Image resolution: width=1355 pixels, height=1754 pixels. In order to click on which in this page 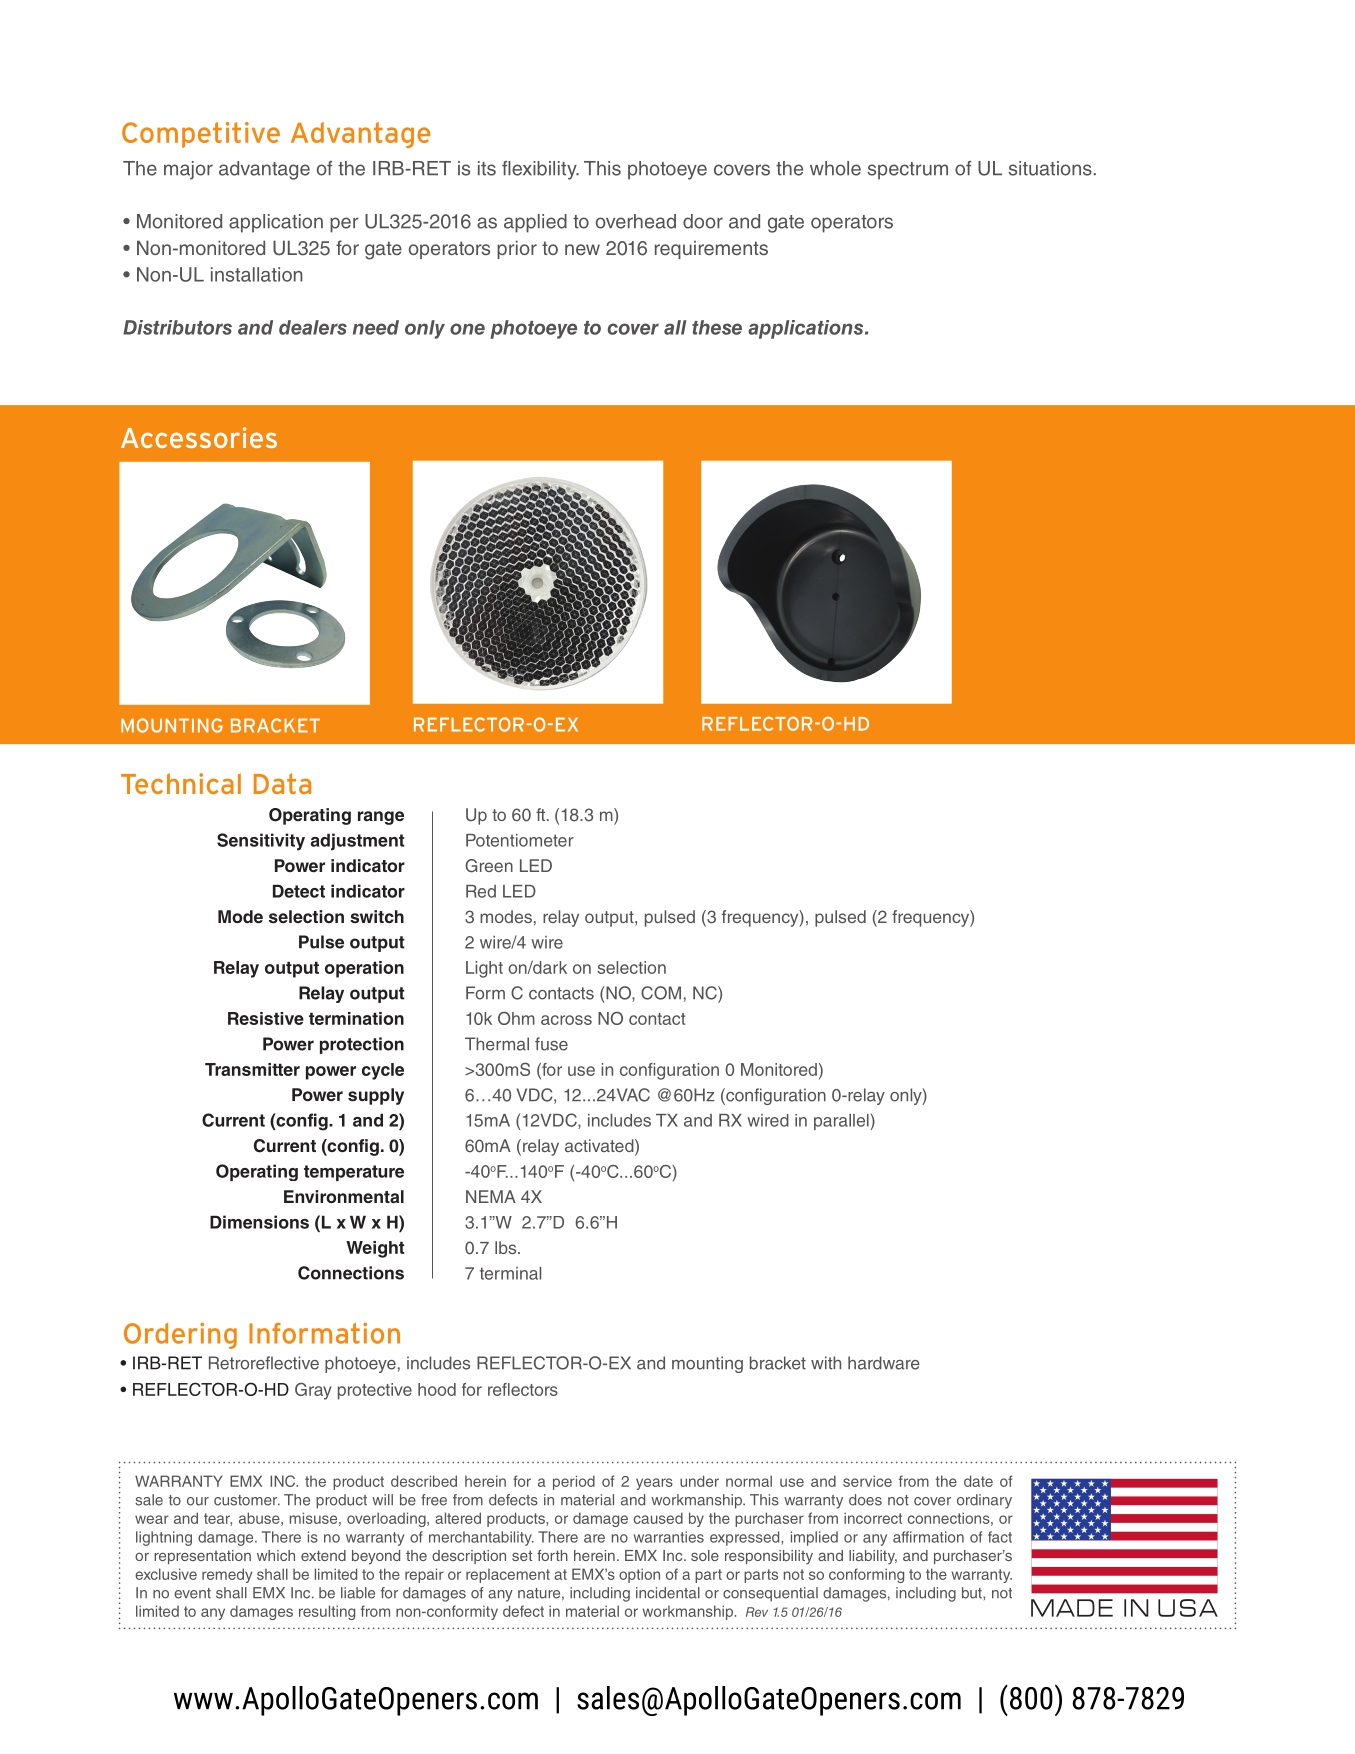, I will do `click(276, 1555)`.
